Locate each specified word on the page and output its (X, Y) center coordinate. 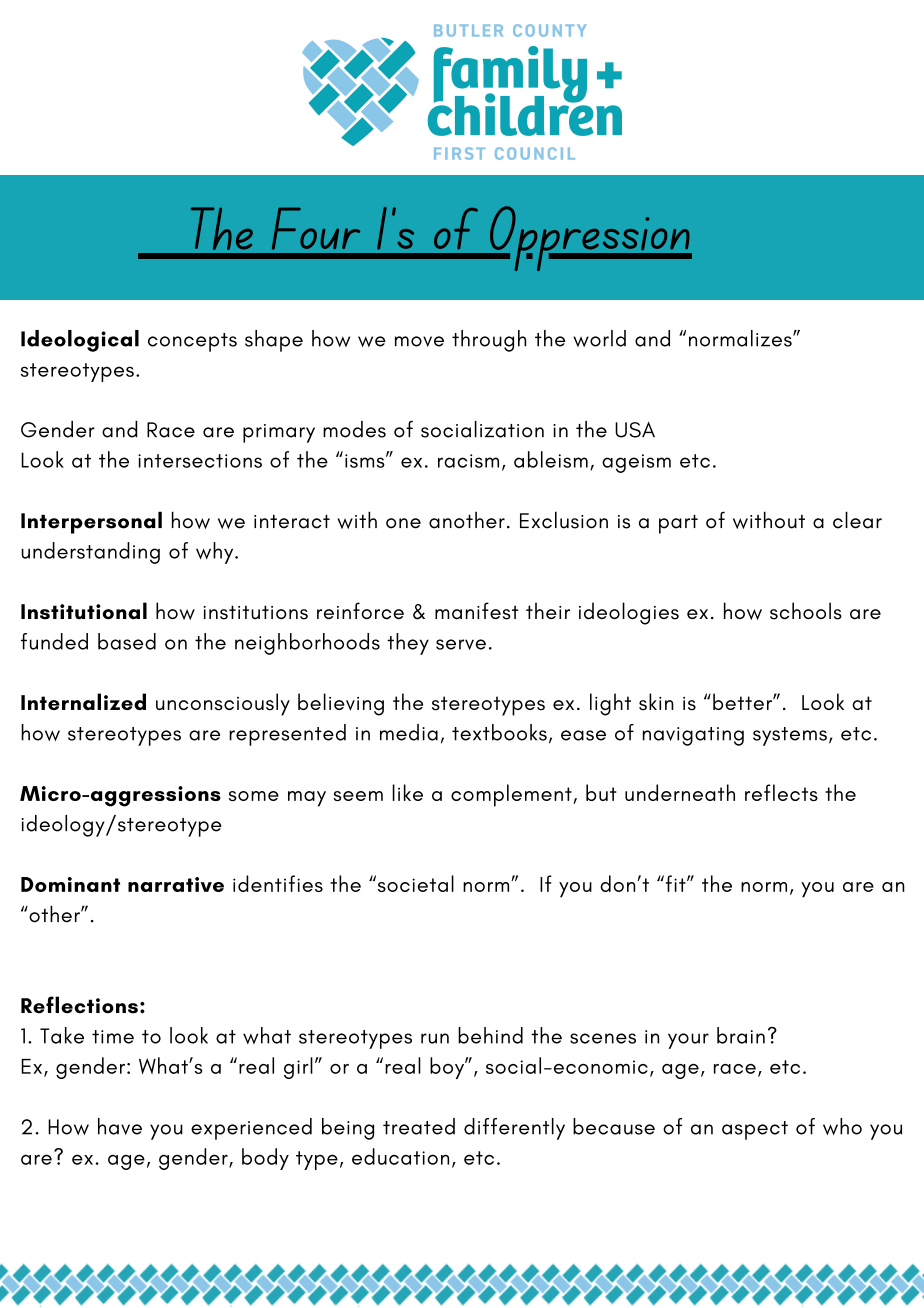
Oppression (589, 238)
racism (468, 461)
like (407, 792)
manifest (476, 611)
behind (490, 1035)
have (120, 1126)
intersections (200, 461)
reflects (781, 792)
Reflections (79, 1005)
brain (741, 1035)
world (599, 338)
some (254, 796)
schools (806, 611)
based (127, 641)
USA (635, 430)
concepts (192, 342)
